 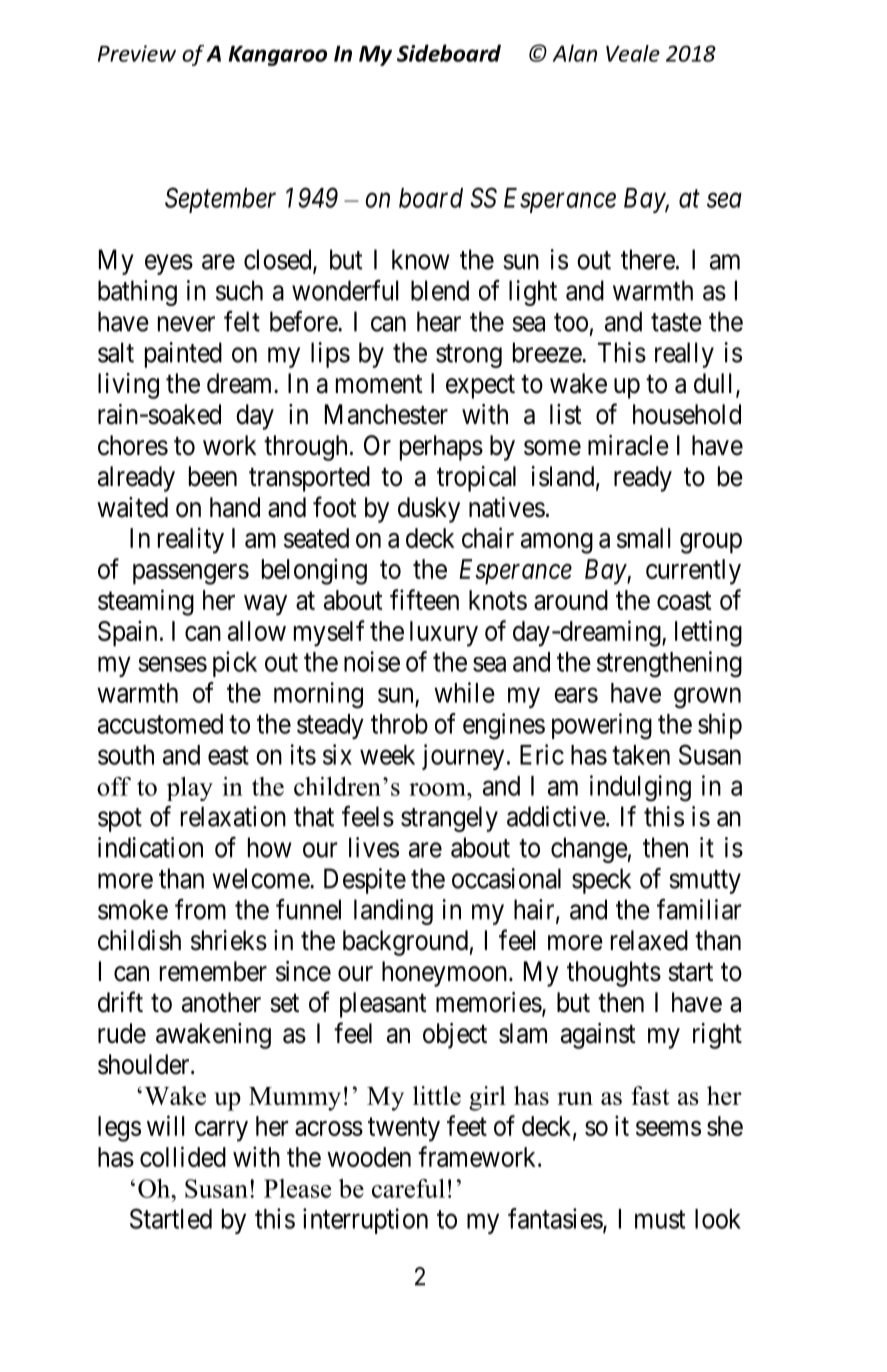 What do you see at coordinates (183, 1156) in the screenshot?
I see `collided` at bounding box center [183, 1156].
